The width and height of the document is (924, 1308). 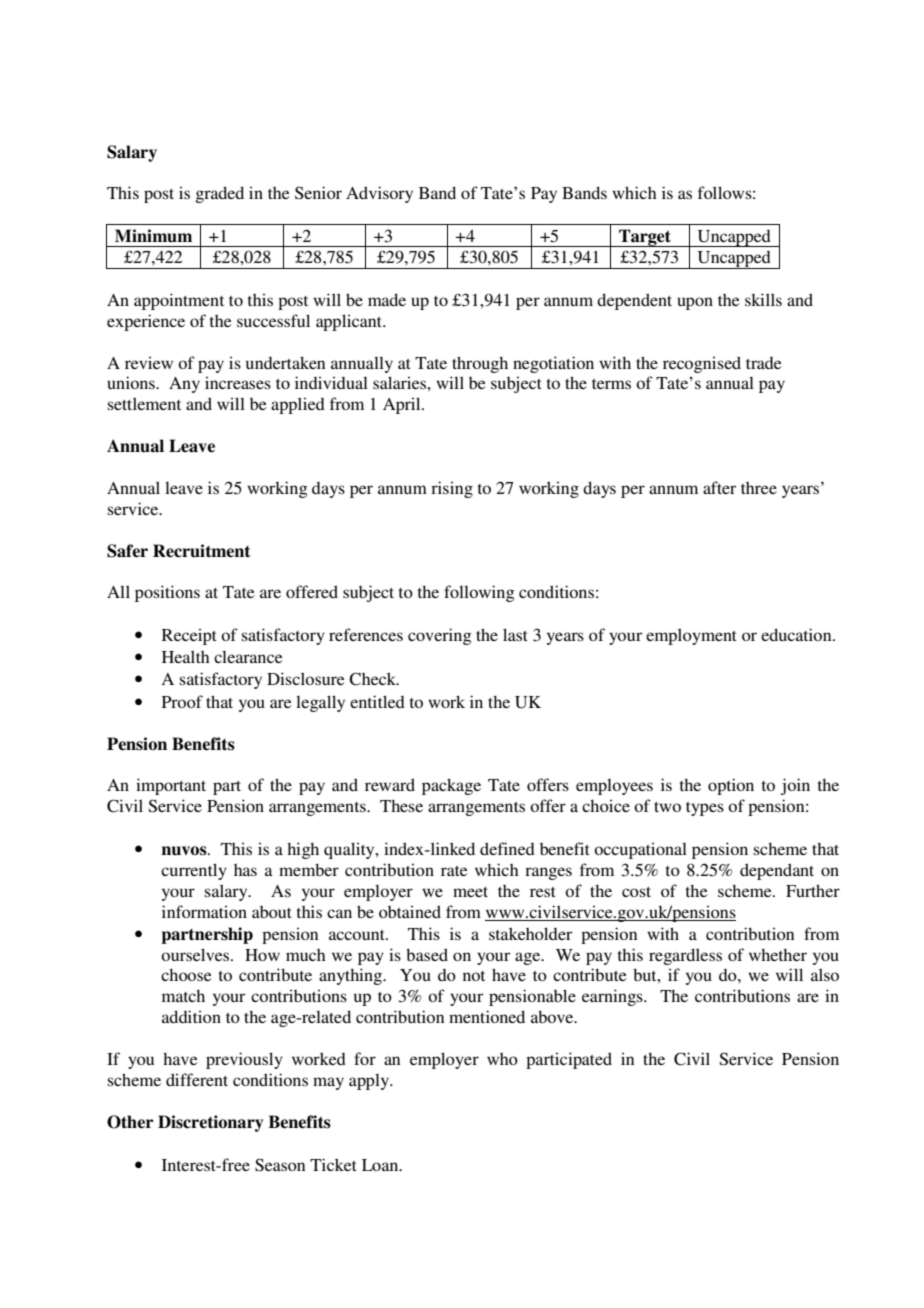 I want to click on Discretionary, so click(x=210, y=1123).
